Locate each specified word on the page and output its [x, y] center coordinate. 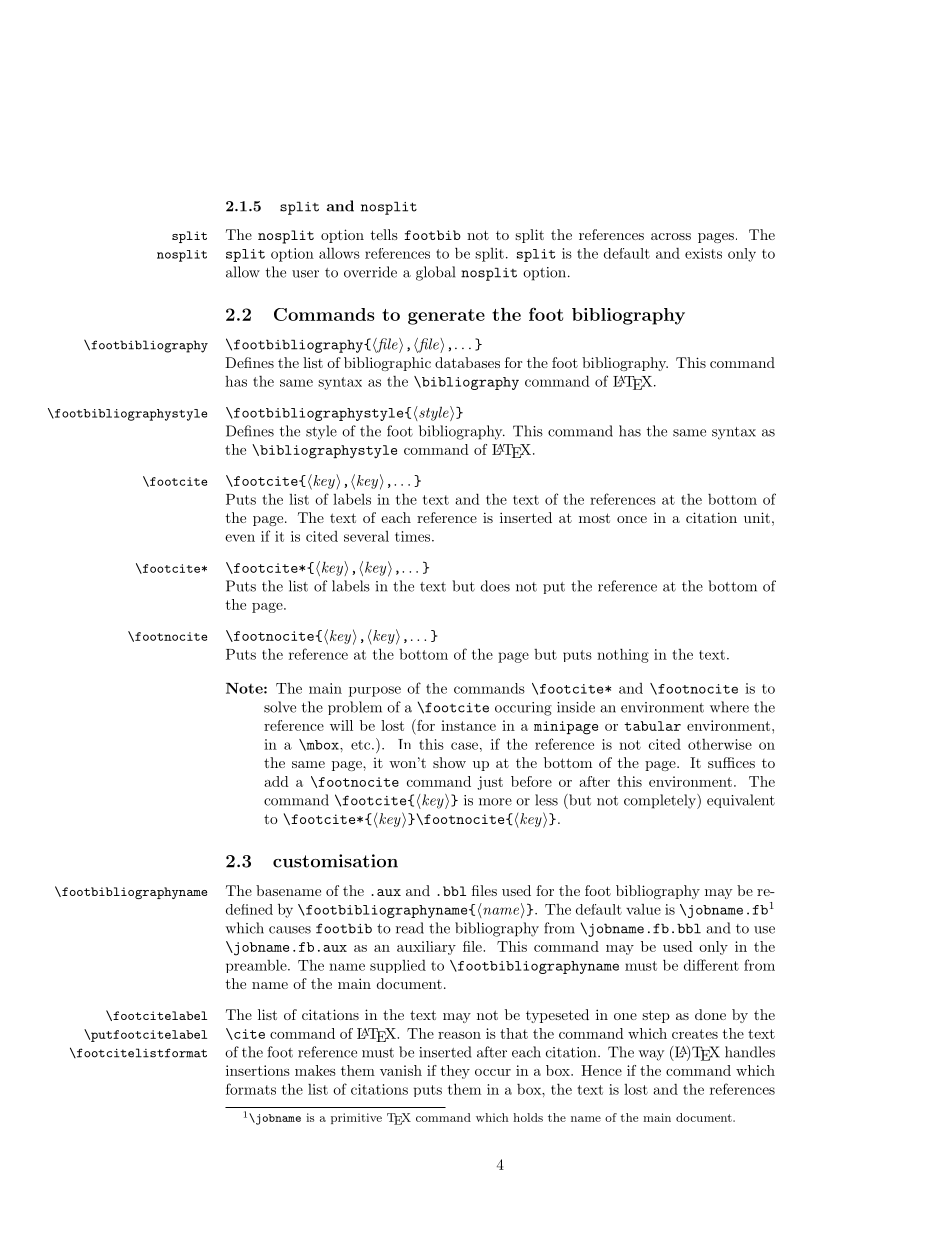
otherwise [720, 744]
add [276, 781]
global [435, 273]
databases [467, 362]
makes [315, 1070]
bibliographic [387, 364]
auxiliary [426, 948]
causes [290, 930]
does [495, 586]
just [490, 783]
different [711, 965]
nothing [623, 655]
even [240, 538]
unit [757, 517]
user [305, 274]
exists [703, 253]
